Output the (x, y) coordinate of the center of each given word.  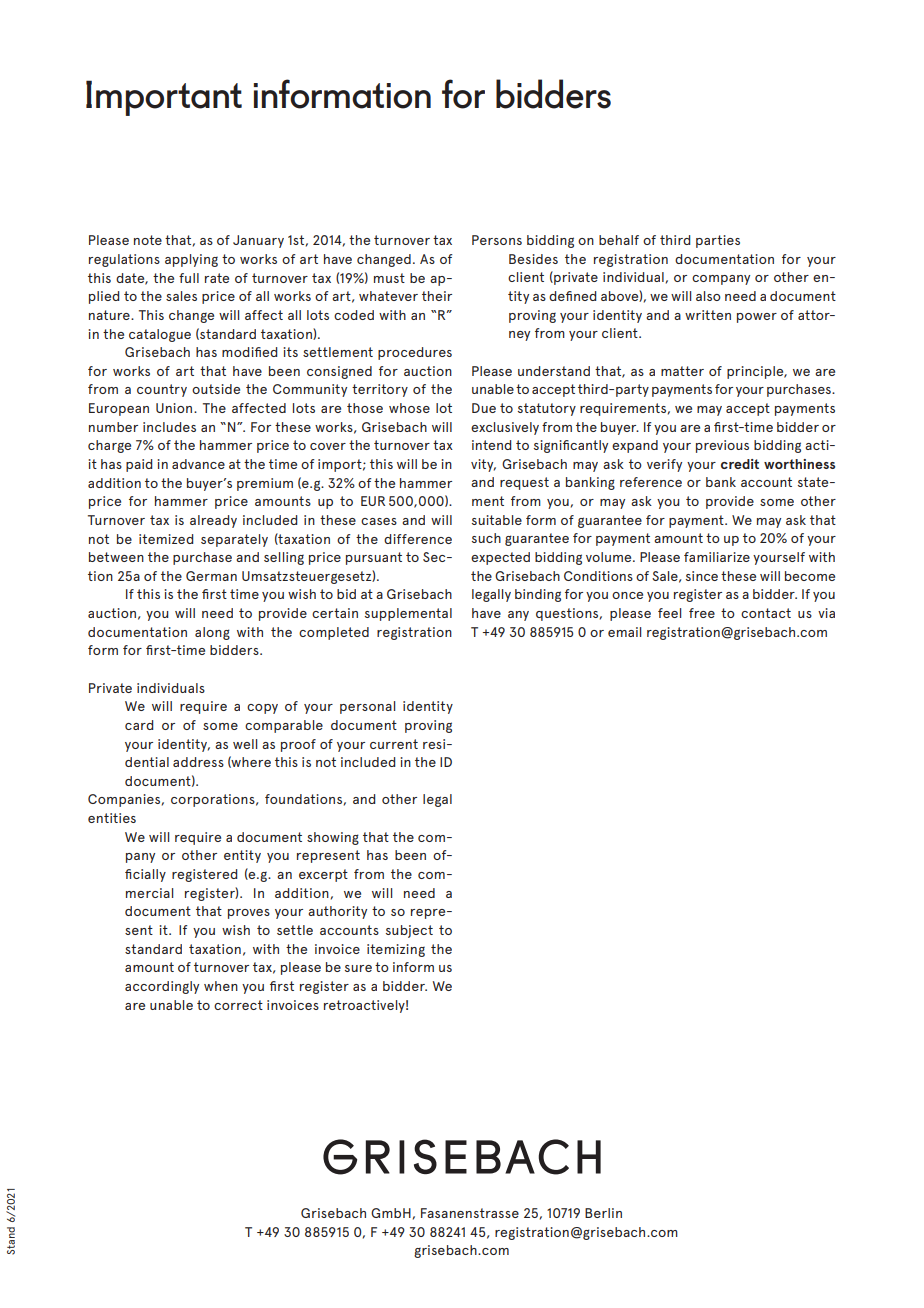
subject (409, 931)
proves (249, 914)
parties (718, 241)
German (211, 576)
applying (191, 260)
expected (500, 558)
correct (238, 1005)
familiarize (717, 557)
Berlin (603, 1213)
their (437, 296)
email (624, 632)
